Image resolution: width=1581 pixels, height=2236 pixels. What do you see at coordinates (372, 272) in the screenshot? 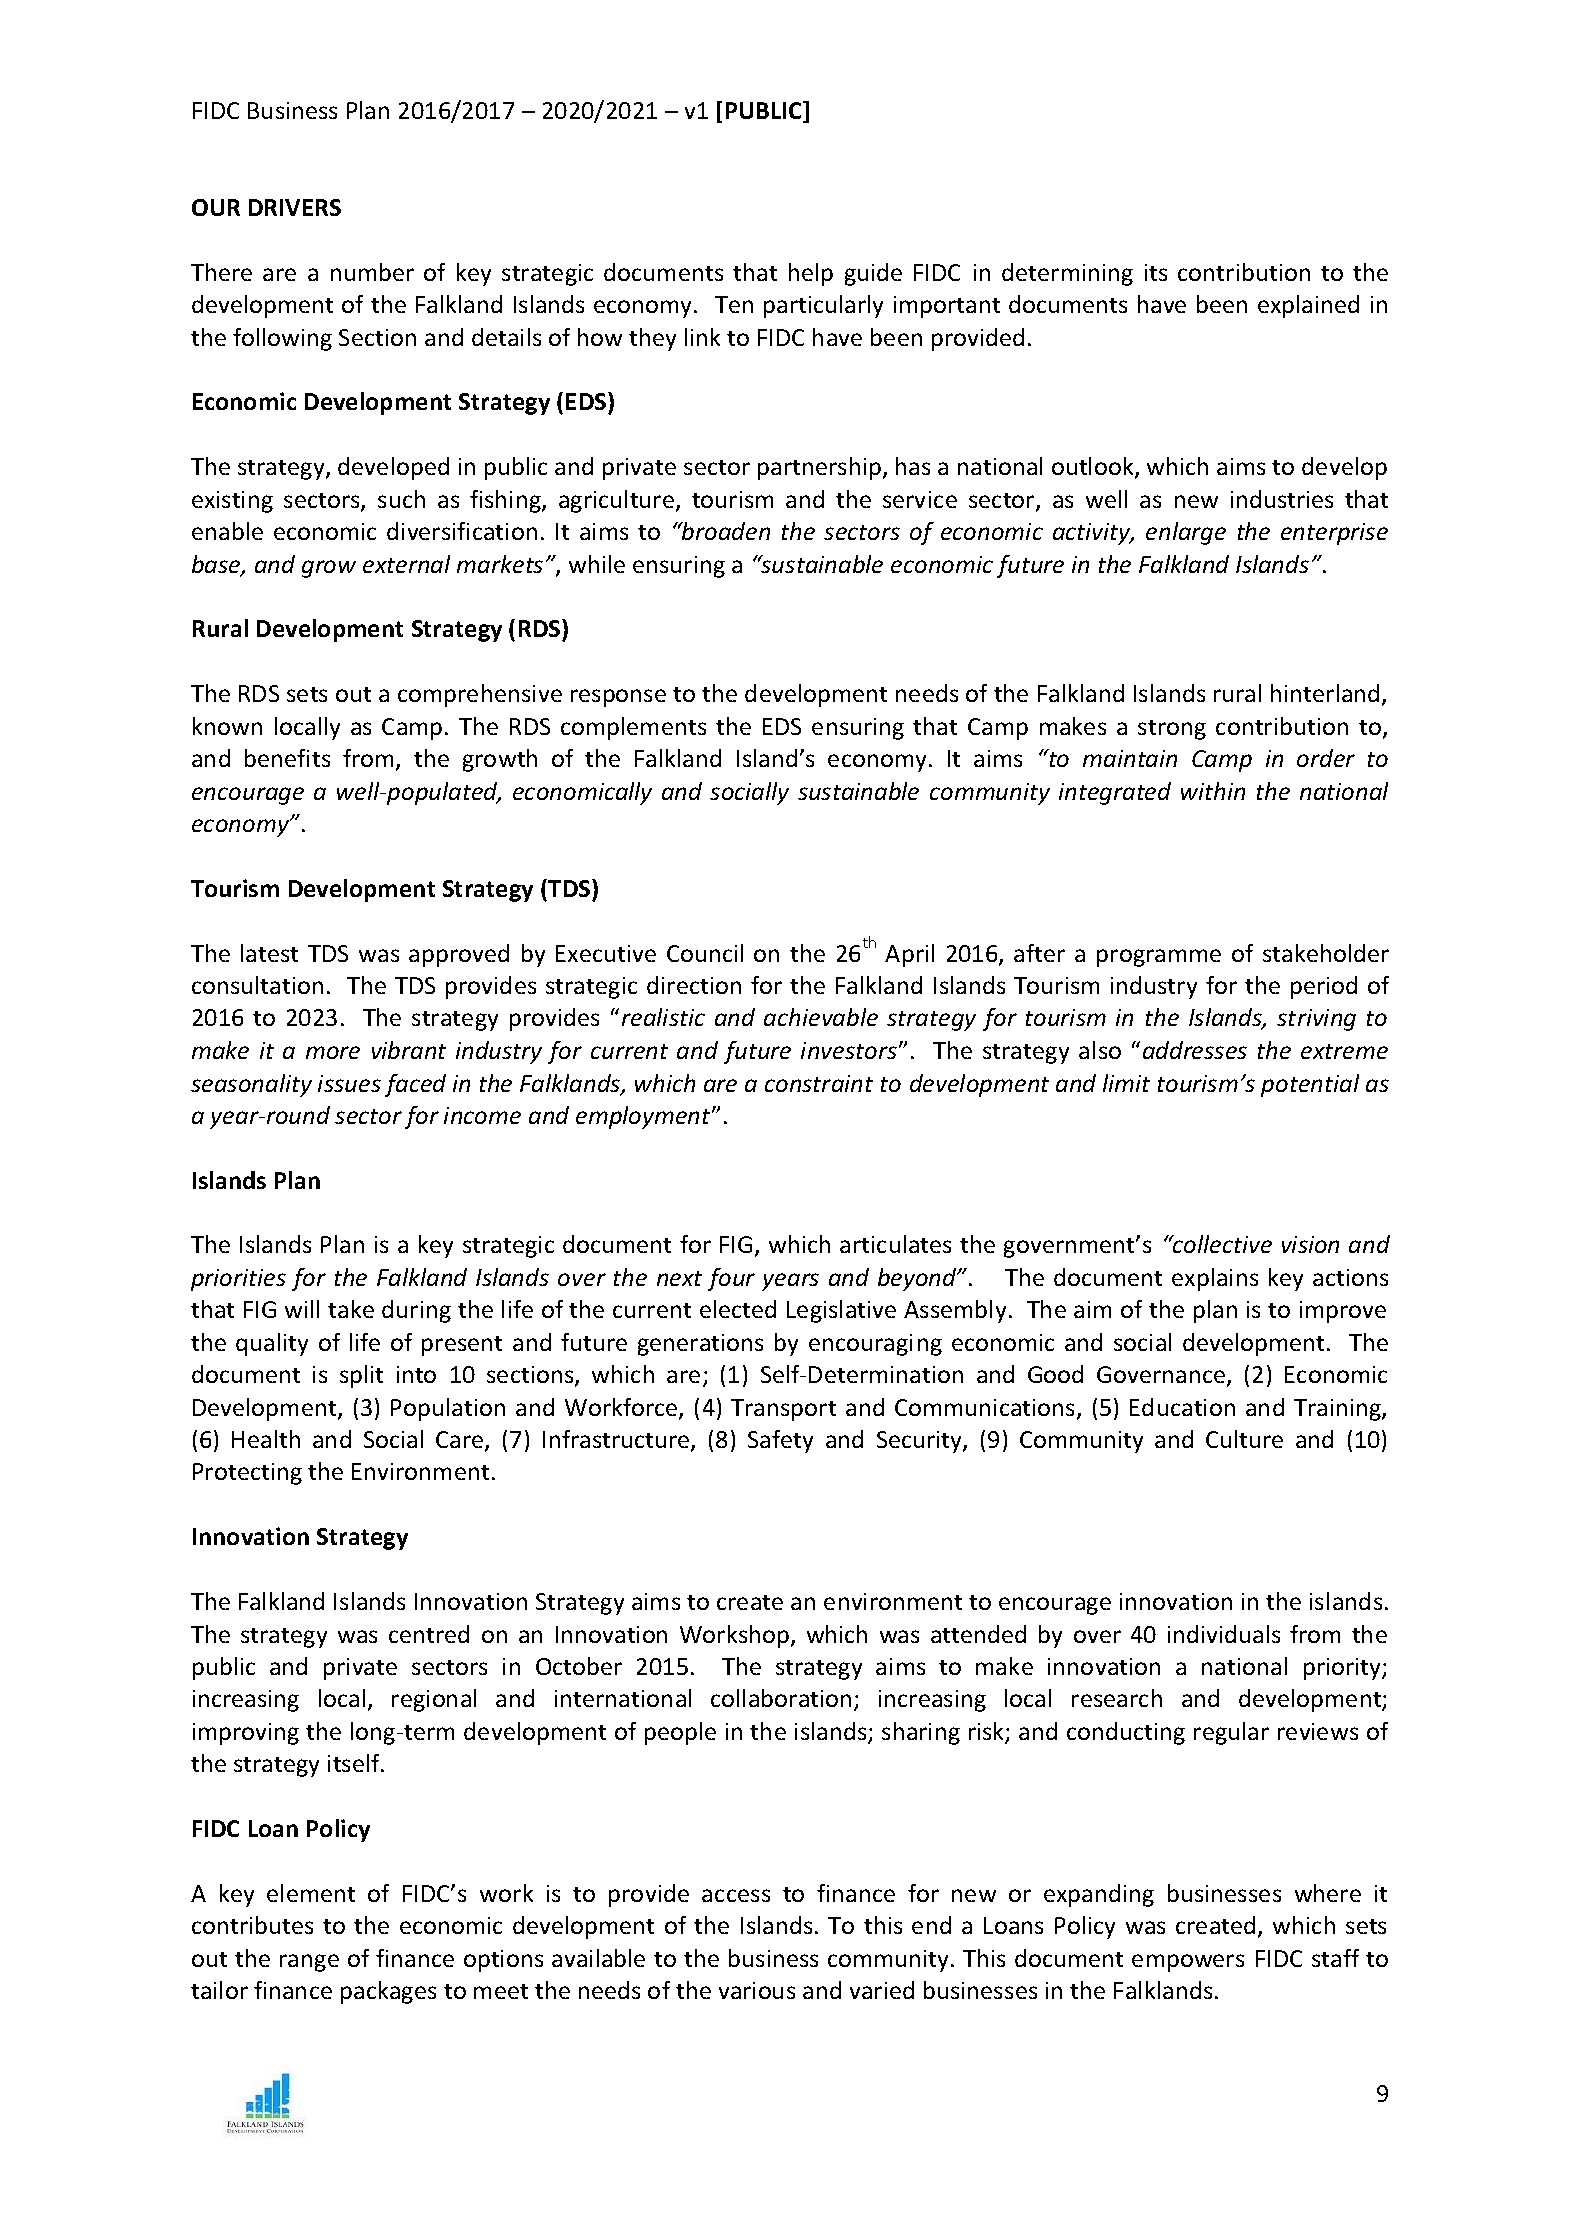
I see `number` at bounding box center [372, 272].
